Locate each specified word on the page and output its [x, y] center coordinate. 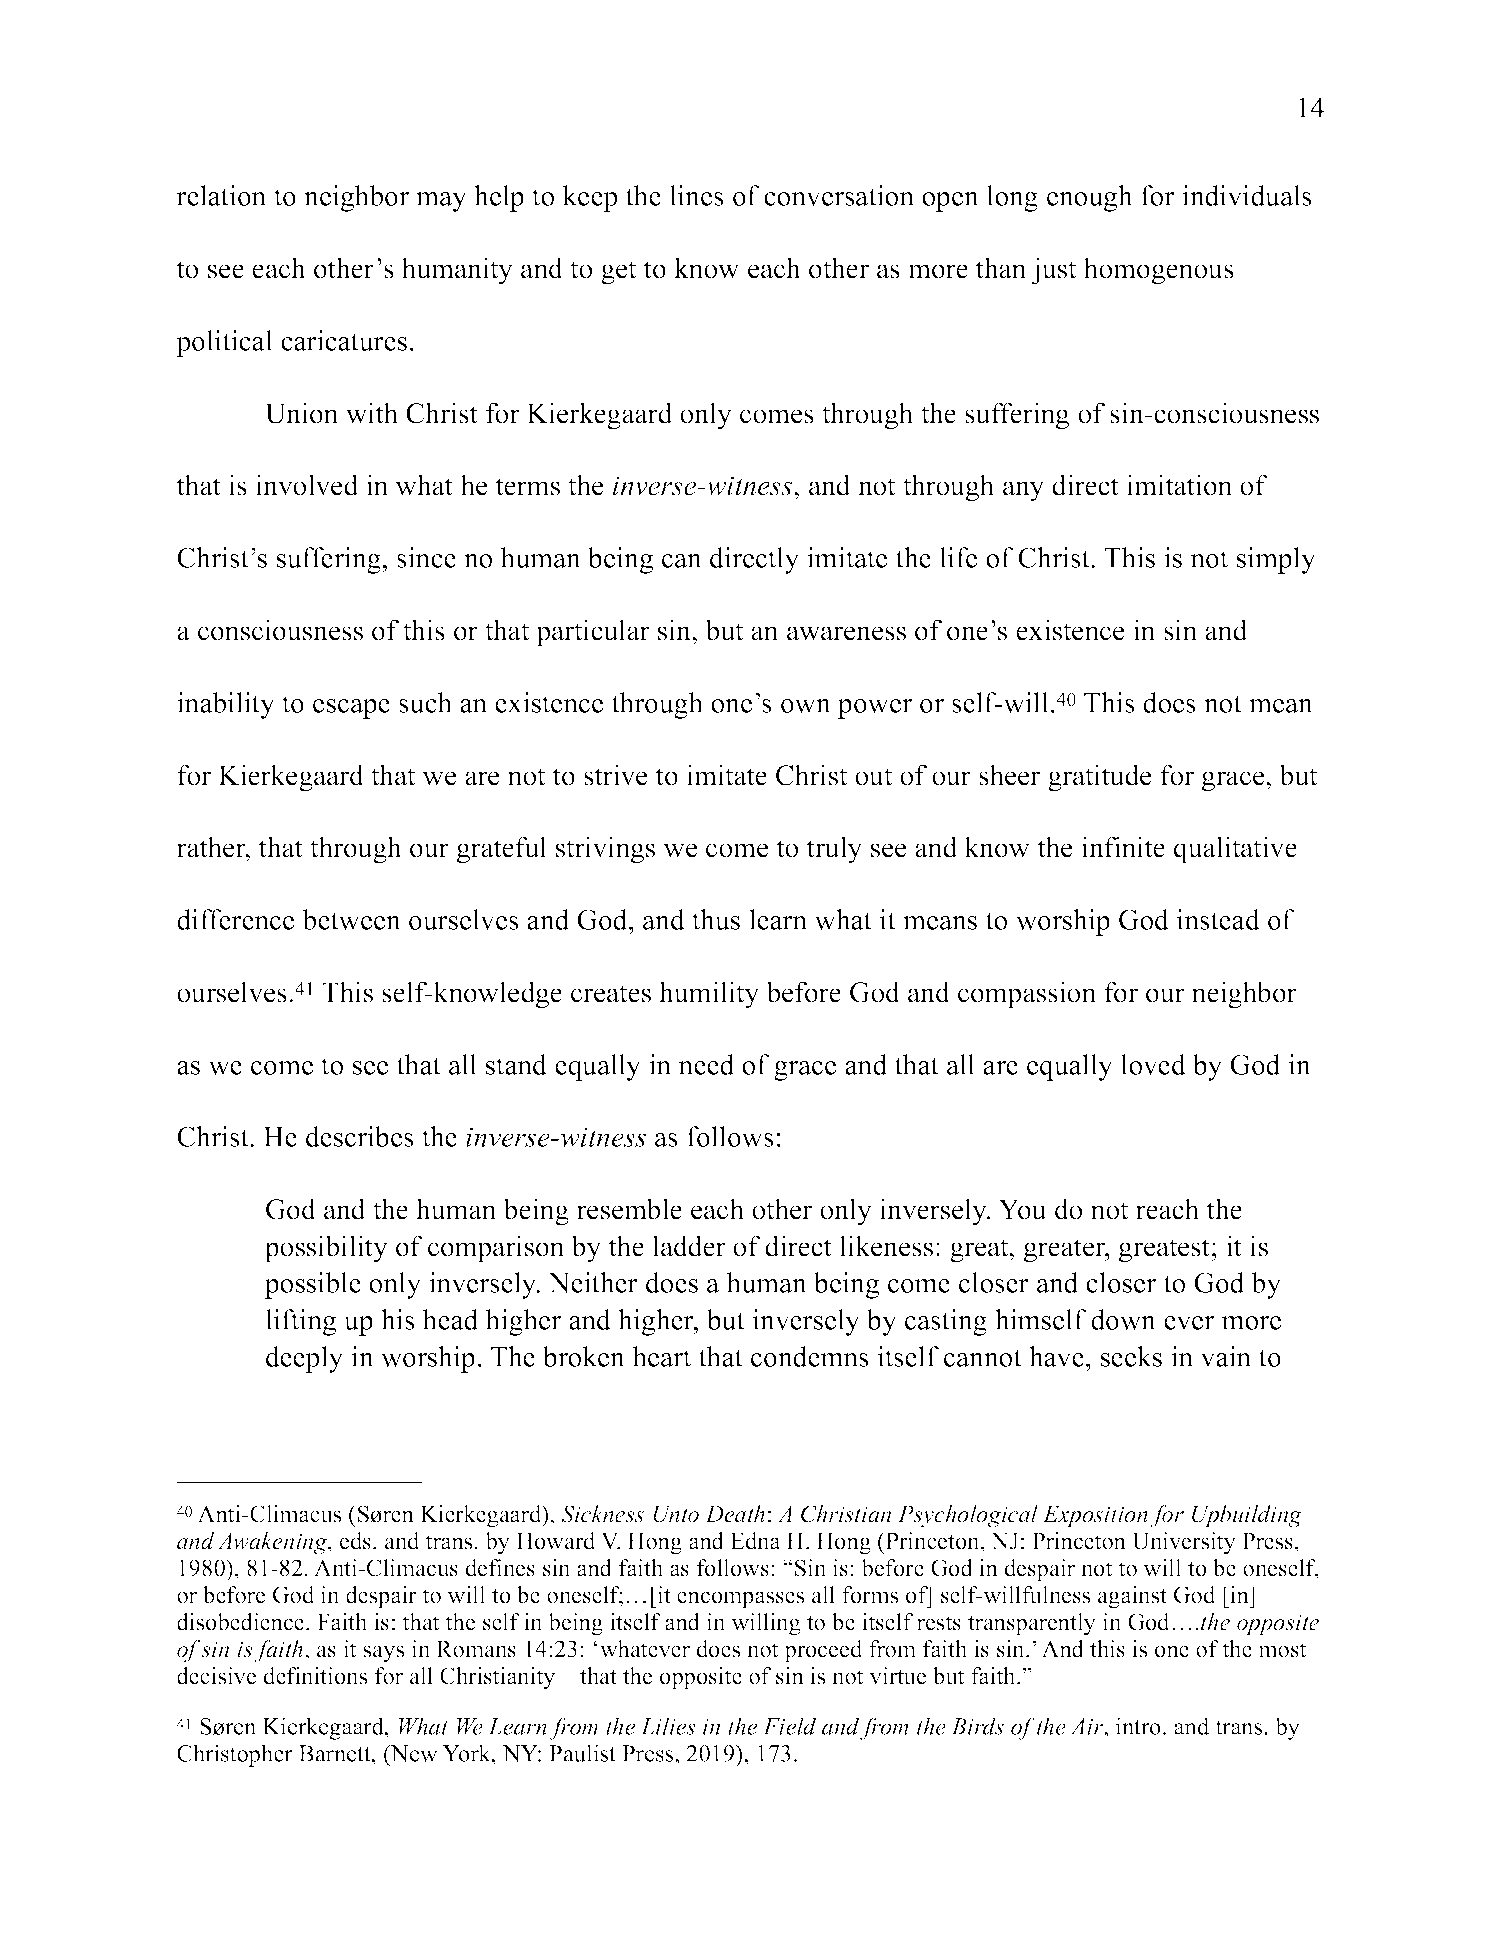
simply [1276, 560]
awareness [846, 633]
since [426, 557]
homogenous [1158, 271]
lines [697, 195]
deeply [304, 1359]
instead [1218, 919]
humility [709, 995]
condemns [810, 1356]
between [351, 919]
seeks [1131, 1356]
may [441, 202]
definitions [315, 1676]
